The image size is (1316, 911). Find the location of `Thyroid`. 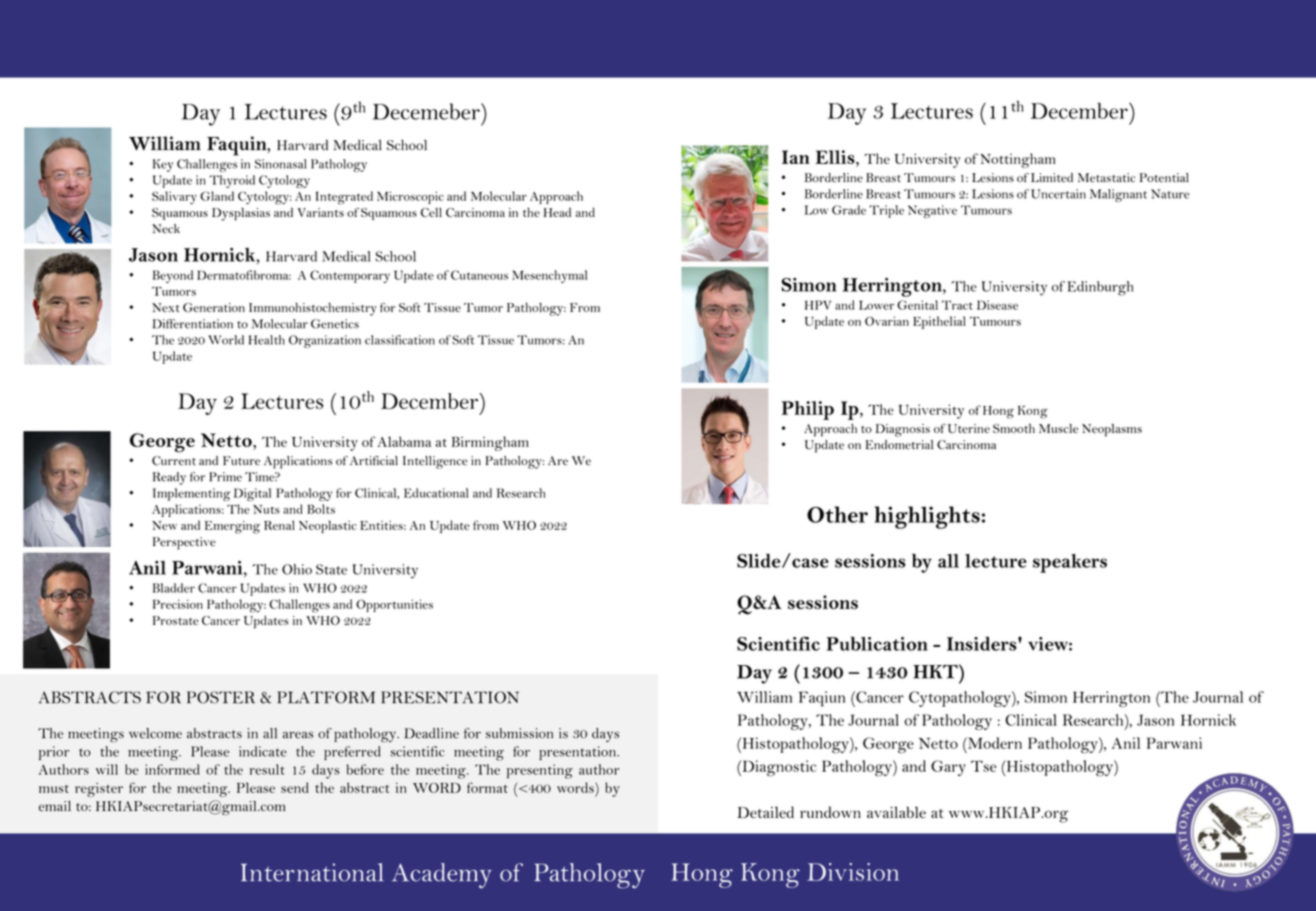

Thyroid is located at coordinates (232, 181).
